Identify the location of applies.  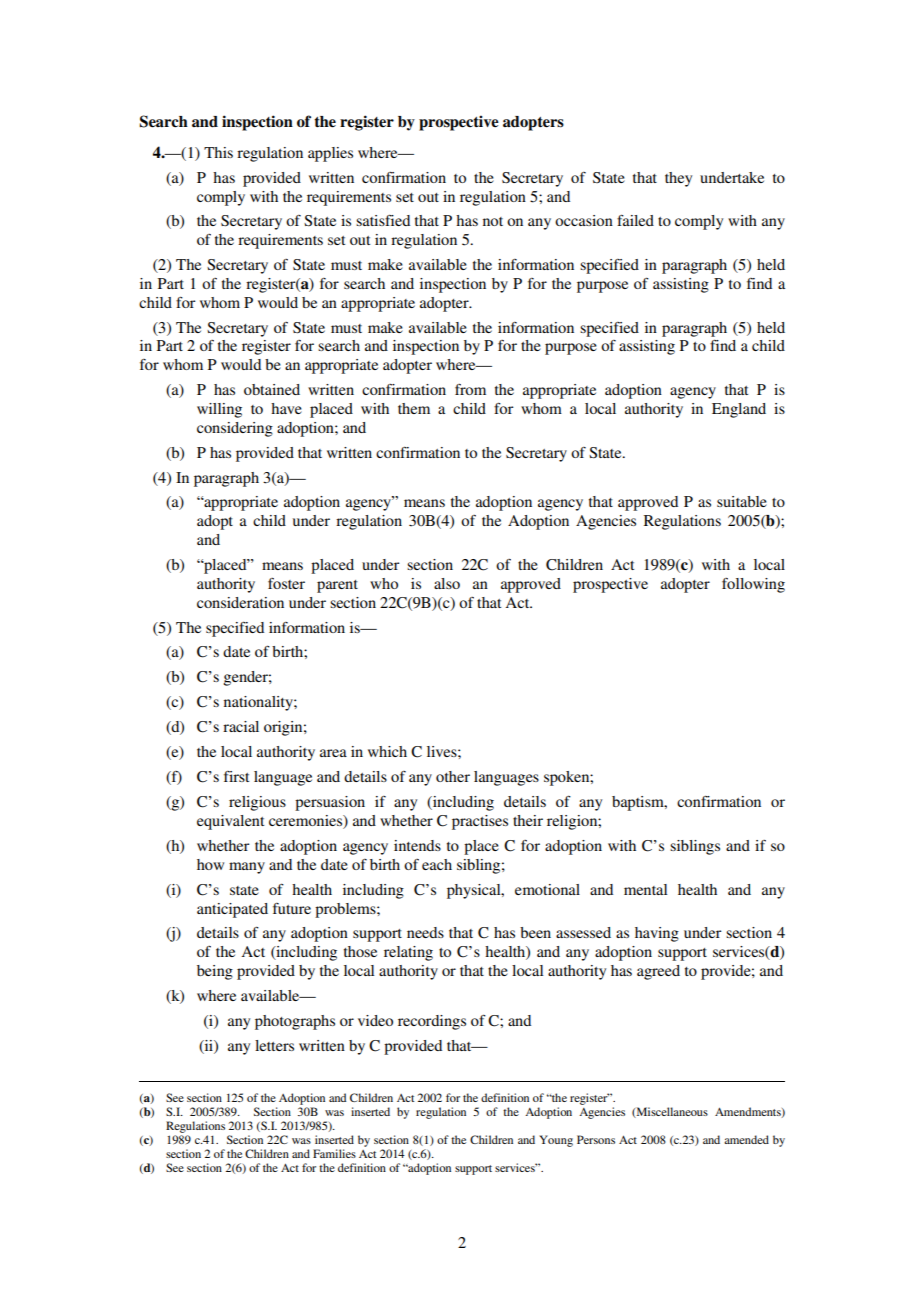
(330, 154).
